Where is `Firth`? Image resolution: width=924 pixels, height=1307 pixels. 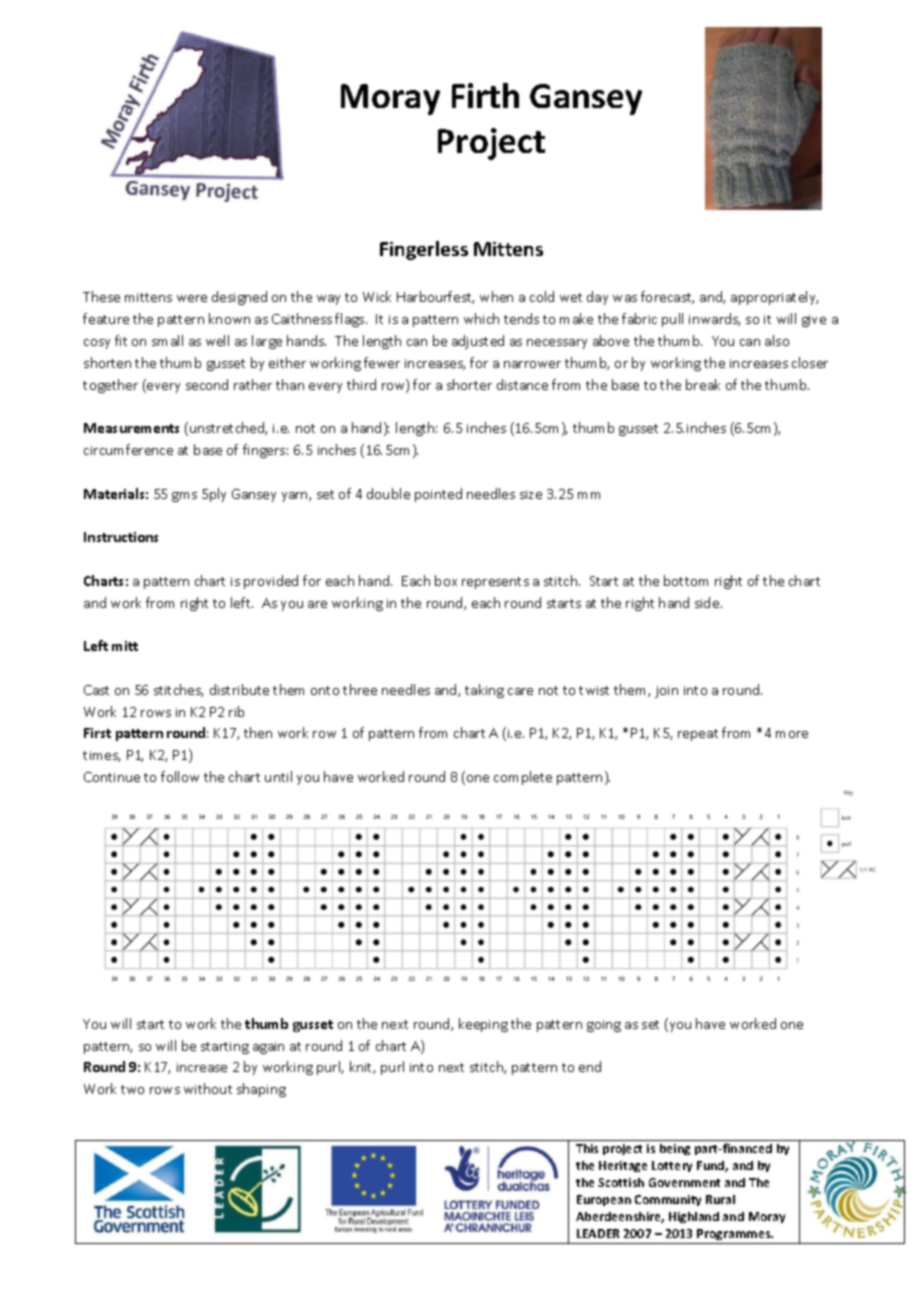
Firth is located at coordinates (485, 95).
